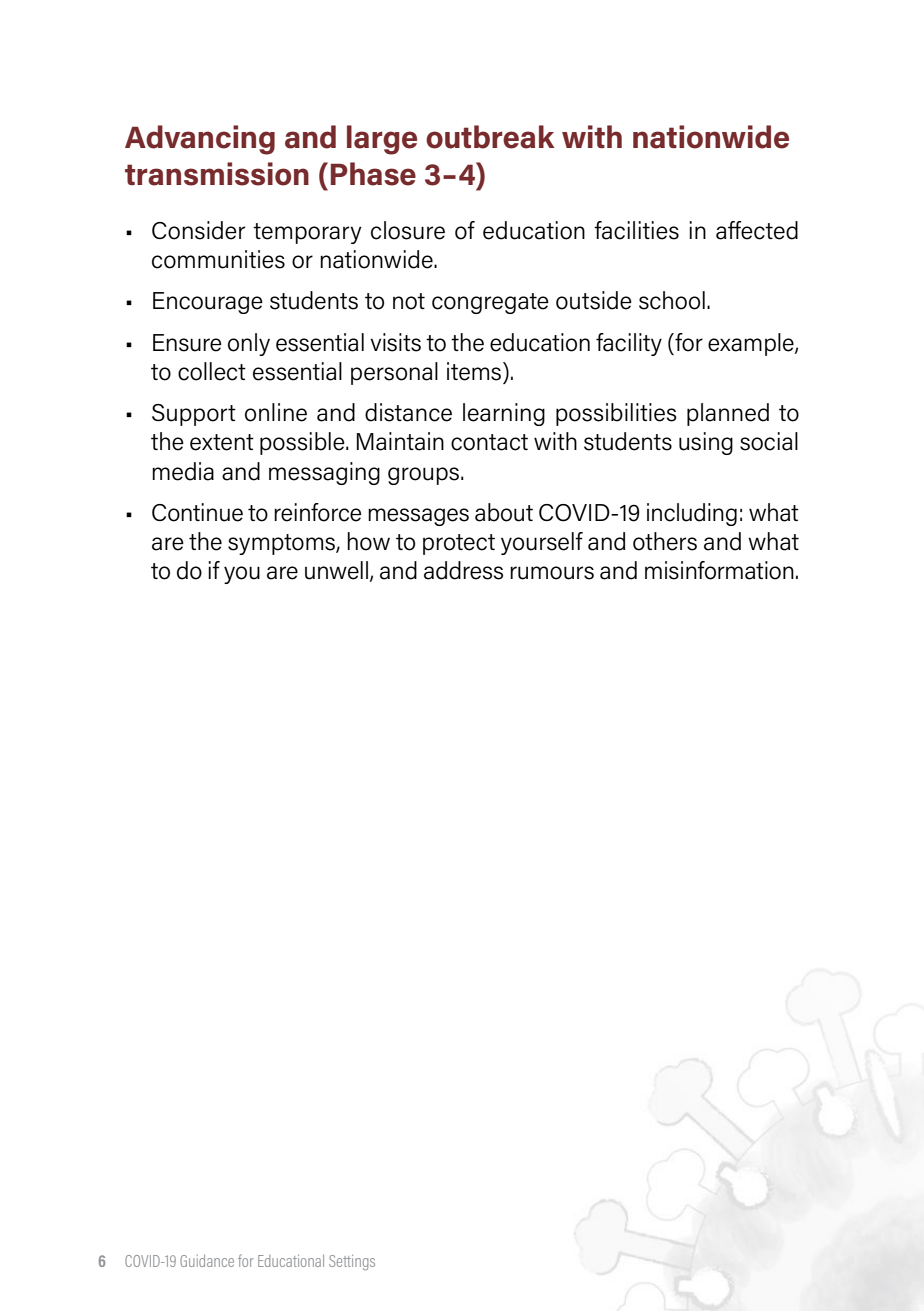 This page has width=924, height=1311. I want to click on transmission, so click(217, 174).
